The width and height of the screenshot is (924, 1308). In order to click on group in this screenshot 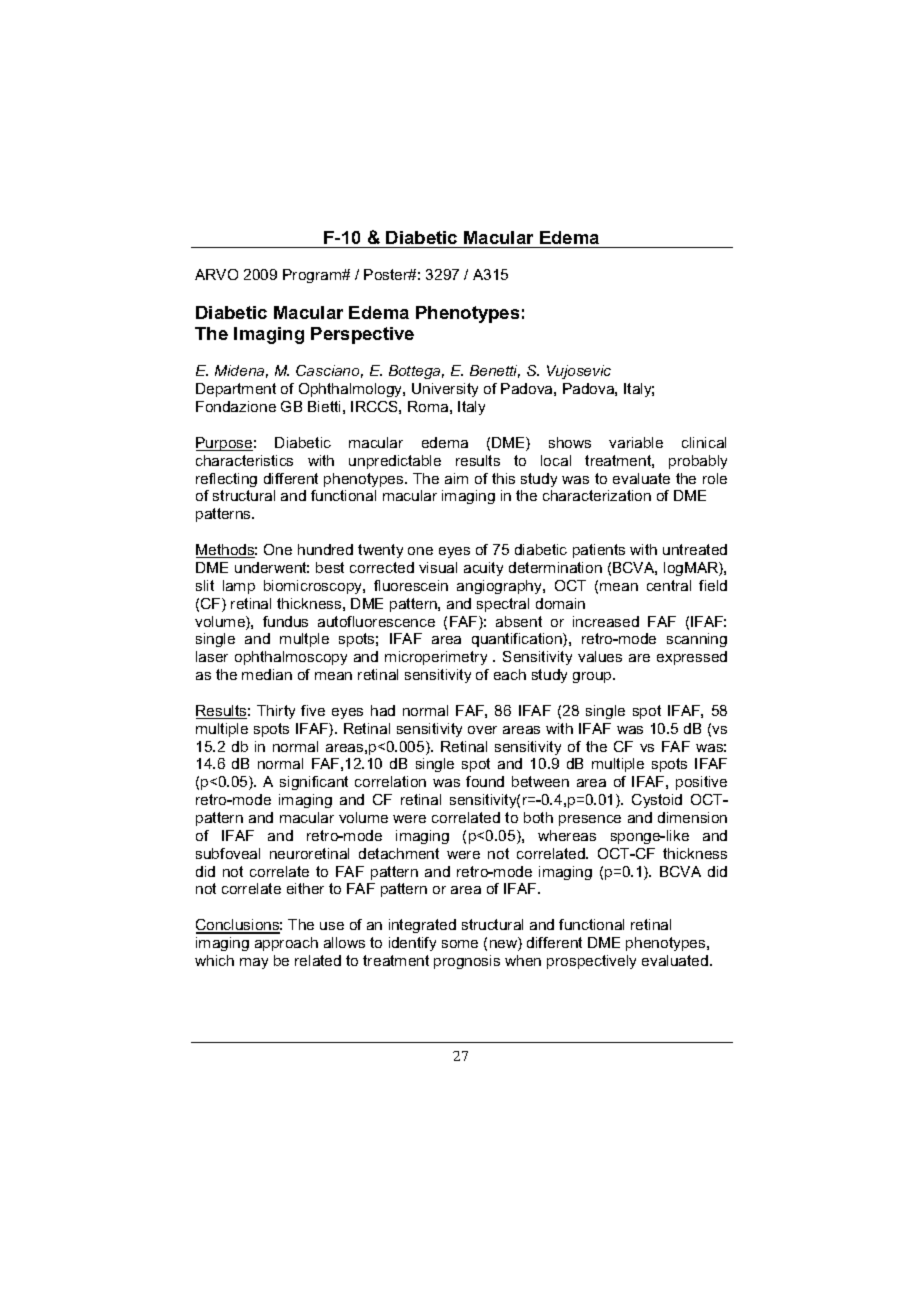, I will do `click(593, 677)`.
